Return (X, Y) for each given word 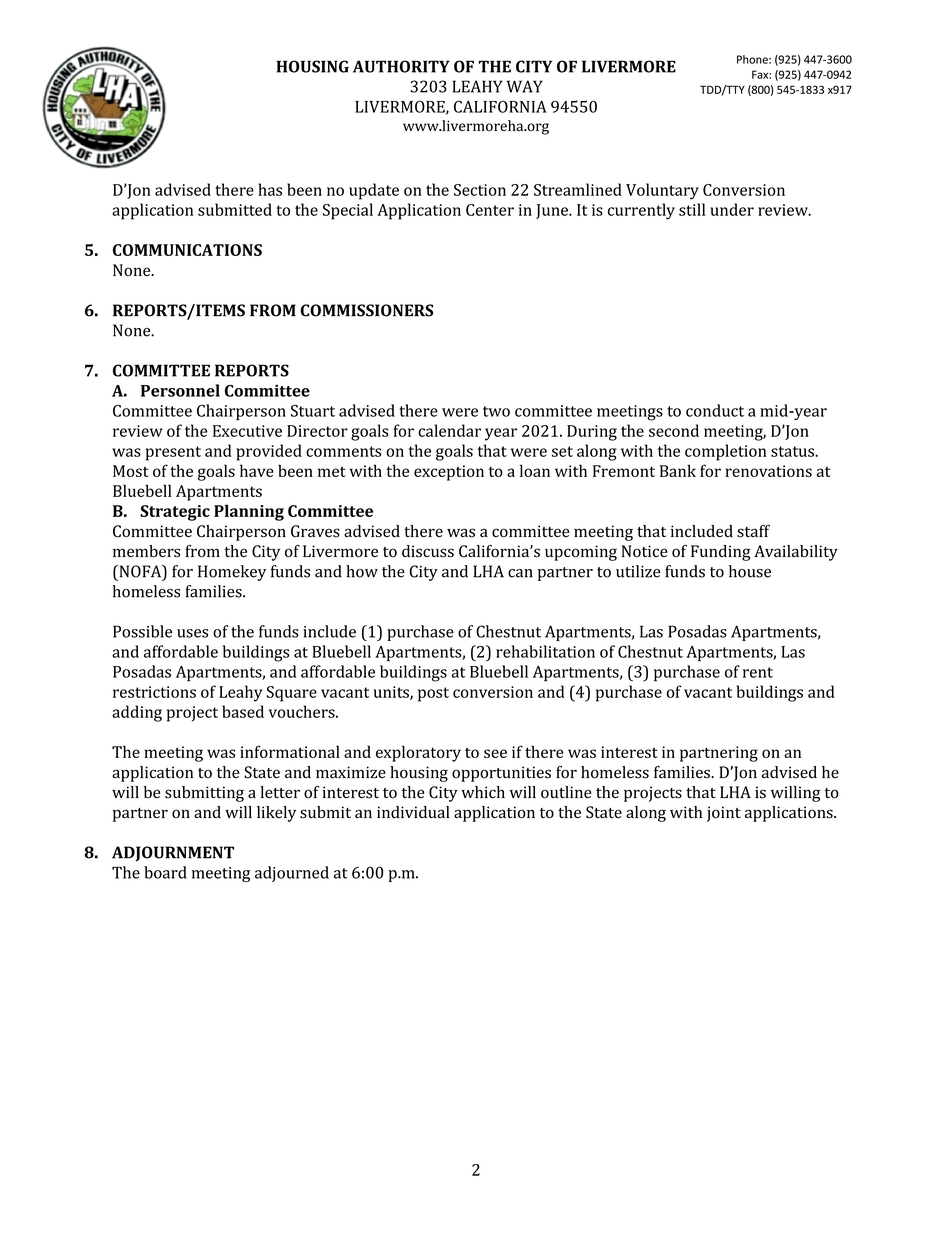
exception (449, 473)
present (173, 453)
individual (413, 812)
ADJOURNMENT (173, 854)
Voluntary (662, 191)
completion (726, 452)
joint (724, 814)
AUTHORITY (401, 66)
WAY (525, 86)
